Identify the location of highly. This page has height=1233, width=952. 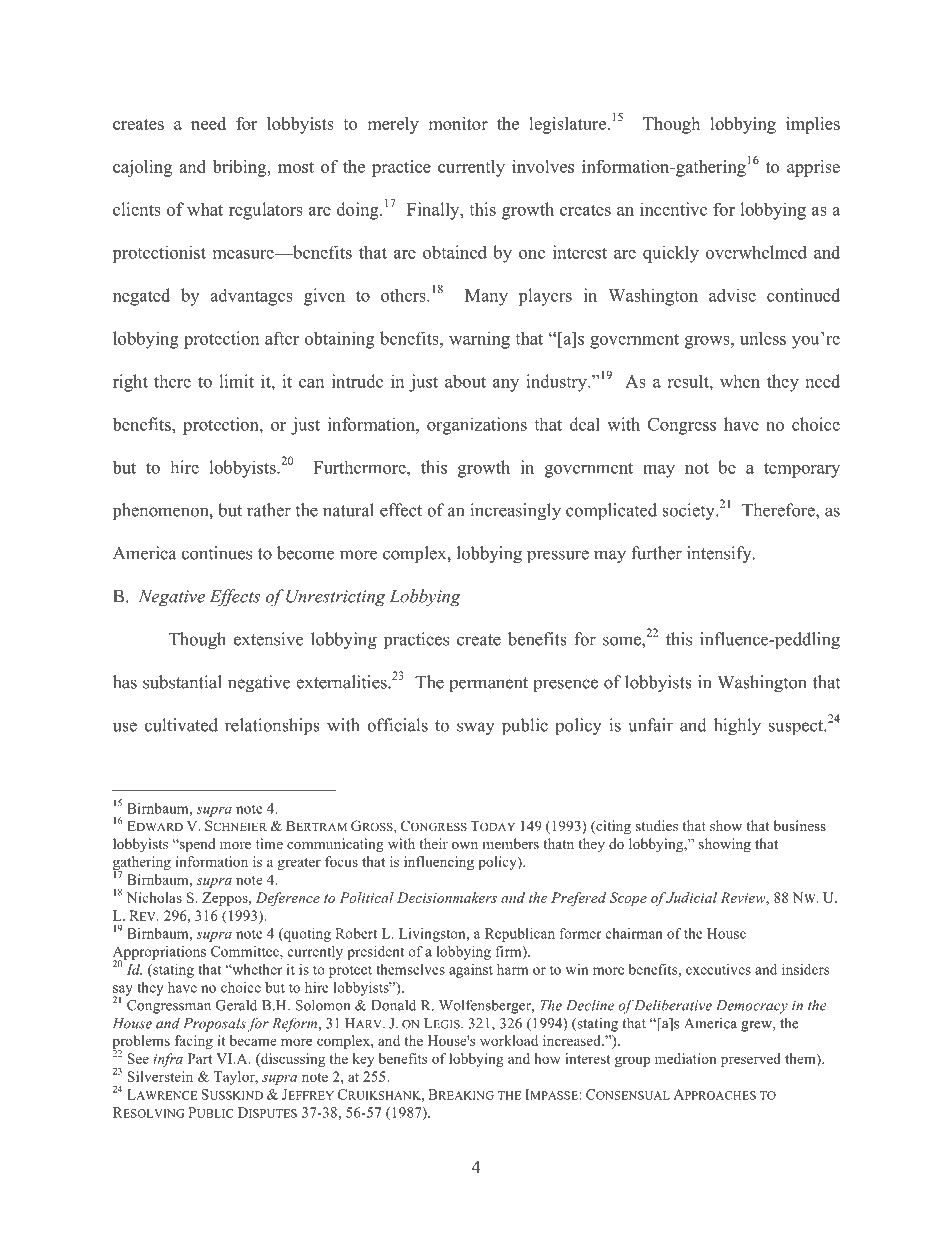
(737, 727).
